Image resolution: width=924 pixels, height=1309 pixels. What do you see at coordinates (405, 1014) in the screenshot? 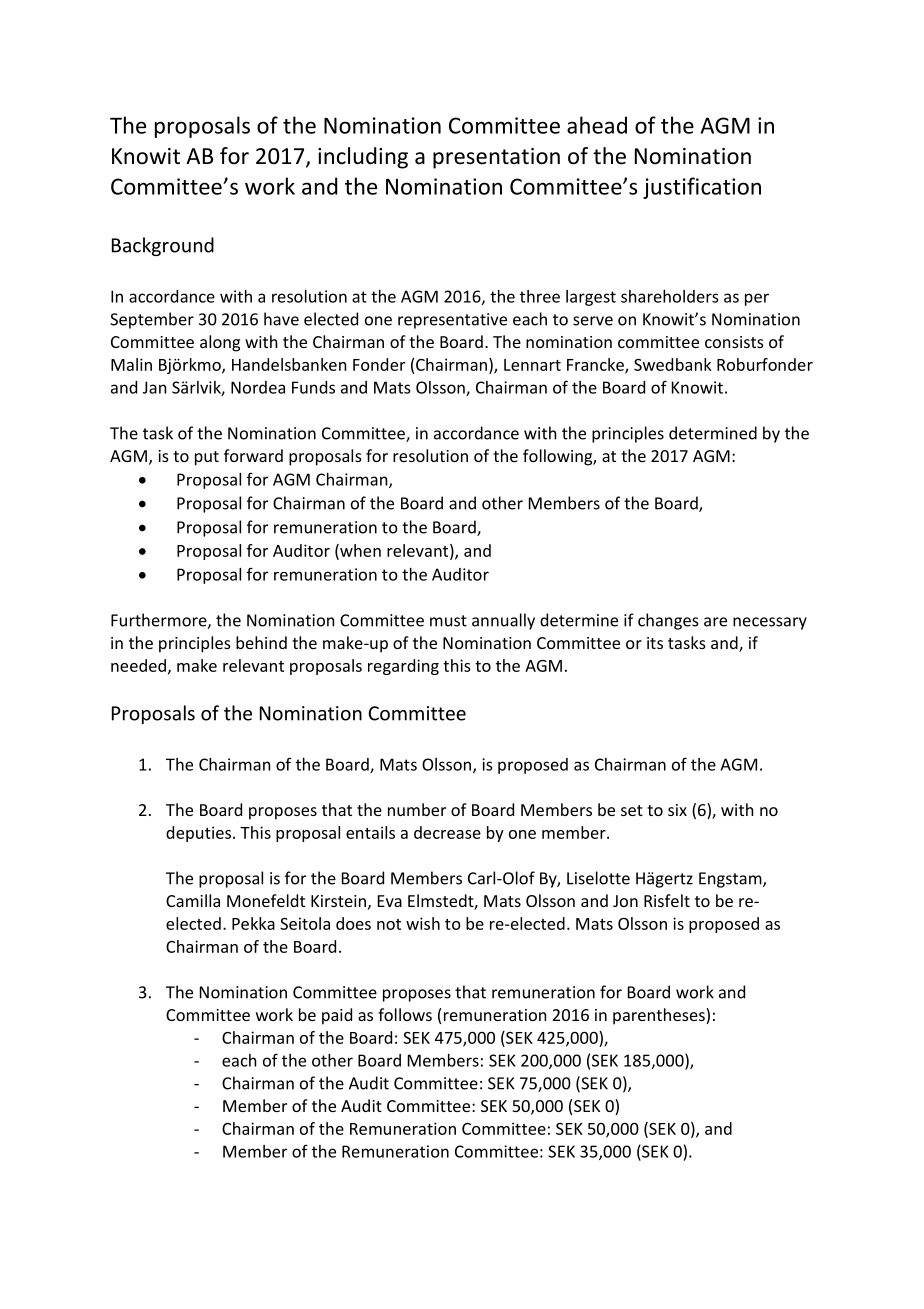
I see `follows` at bounding box center [405, 1014].
